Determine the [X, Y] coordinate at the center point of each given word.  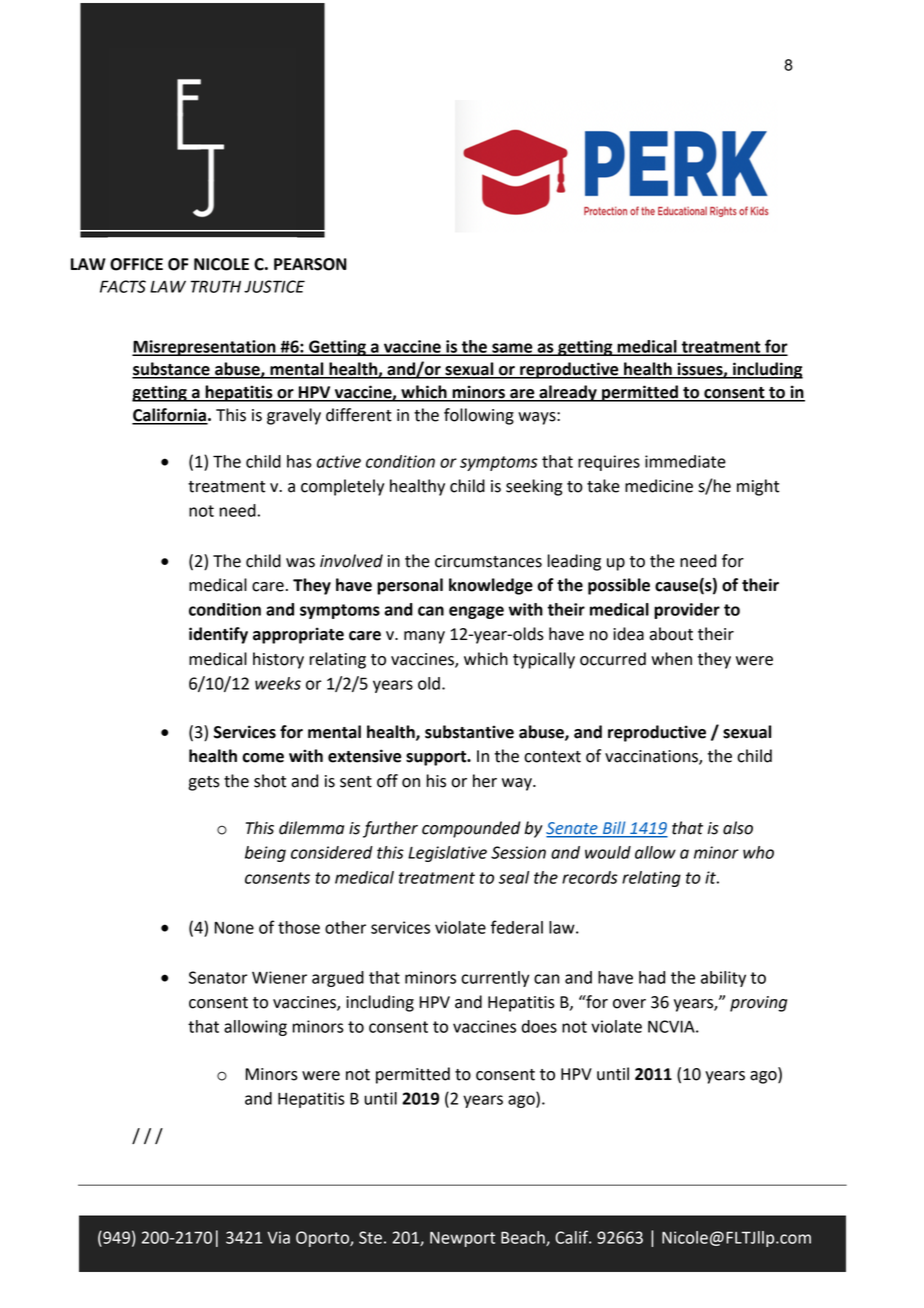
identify [218, 635]
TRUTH [216, 286]
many [424, 637]
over [629, 1004]
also [738, 828]
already [568, 393]
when [671, 659]
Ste [370, 1237]
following [479, 416]
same [512, 349]
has [299, 461]
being [265, 854]
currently [495, 979]
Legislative [447, 854]
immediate [685, 461]
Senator [218, 977]
